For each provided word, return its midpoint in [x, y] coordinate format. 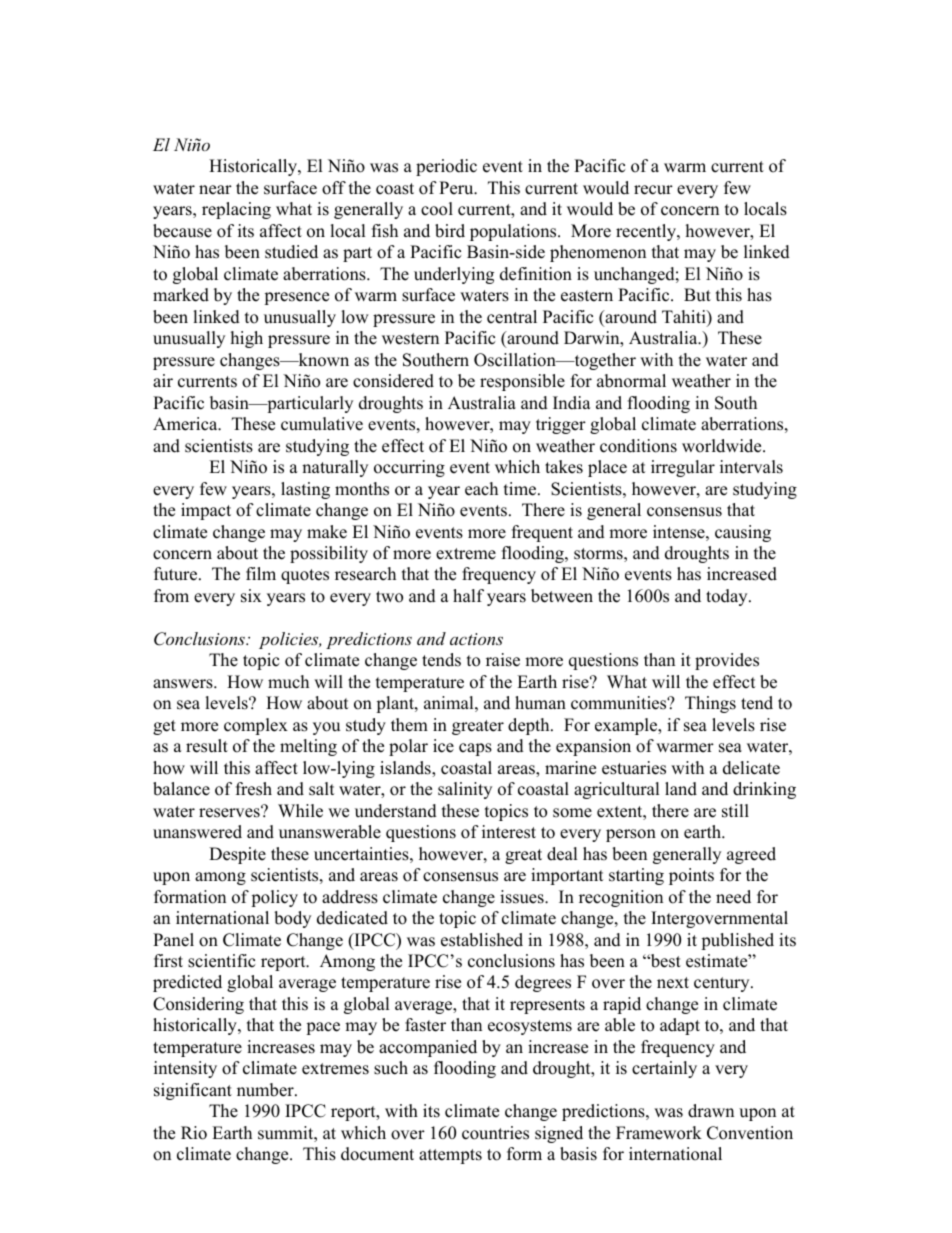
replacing [236, 210]
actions [476, 639]
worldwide [723, 446]
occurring [409, 468]
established [482, 940]
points [691, 876]
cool [437, 209]
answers [184, 684]
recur [653, 190]
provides [727, 661]
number [266, 1090]
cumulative [322, 424]
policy [274, 898]
